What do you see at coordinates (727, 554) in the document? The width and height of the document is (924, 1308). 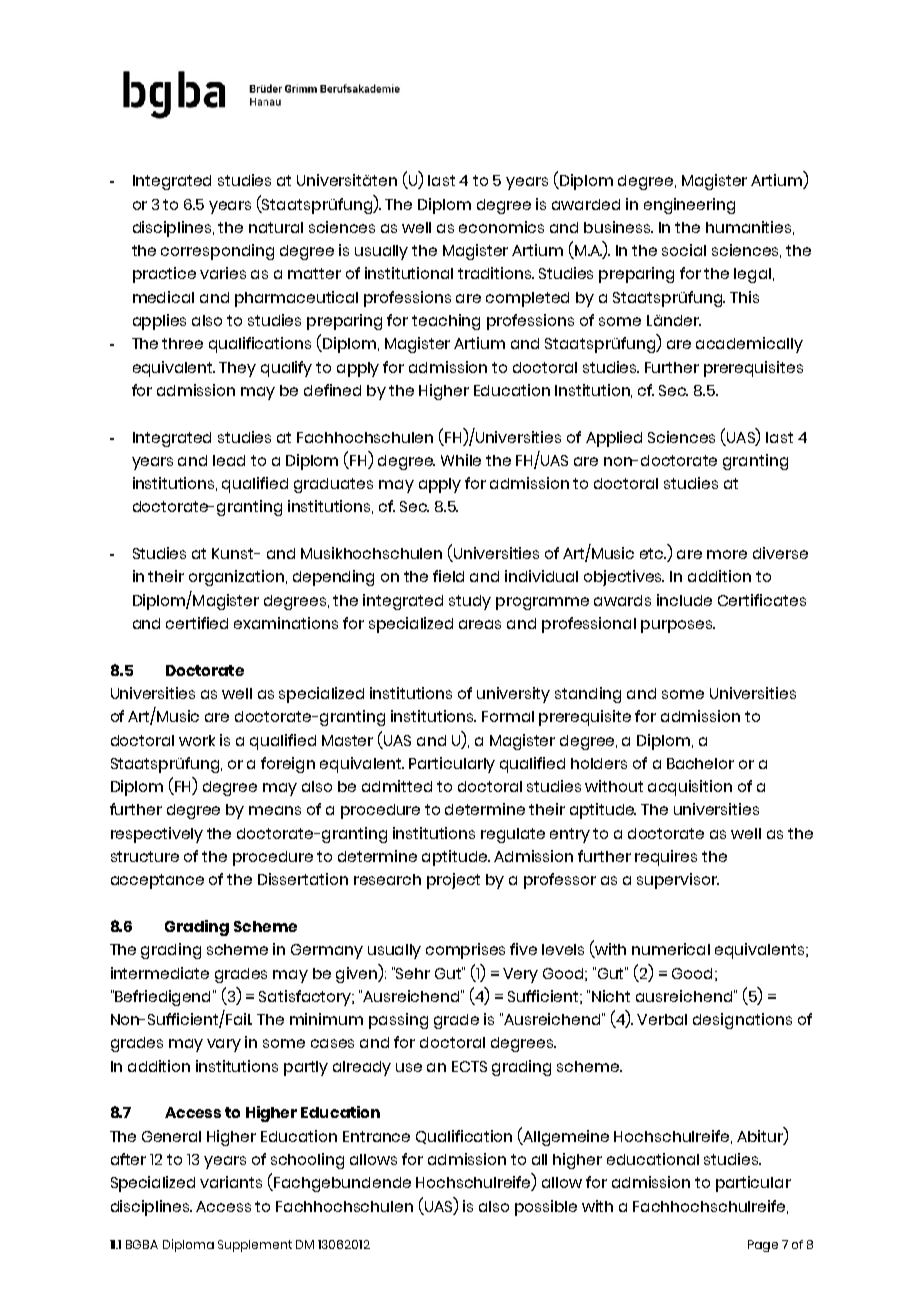 I see `more` at bounding box center [727, 554].
